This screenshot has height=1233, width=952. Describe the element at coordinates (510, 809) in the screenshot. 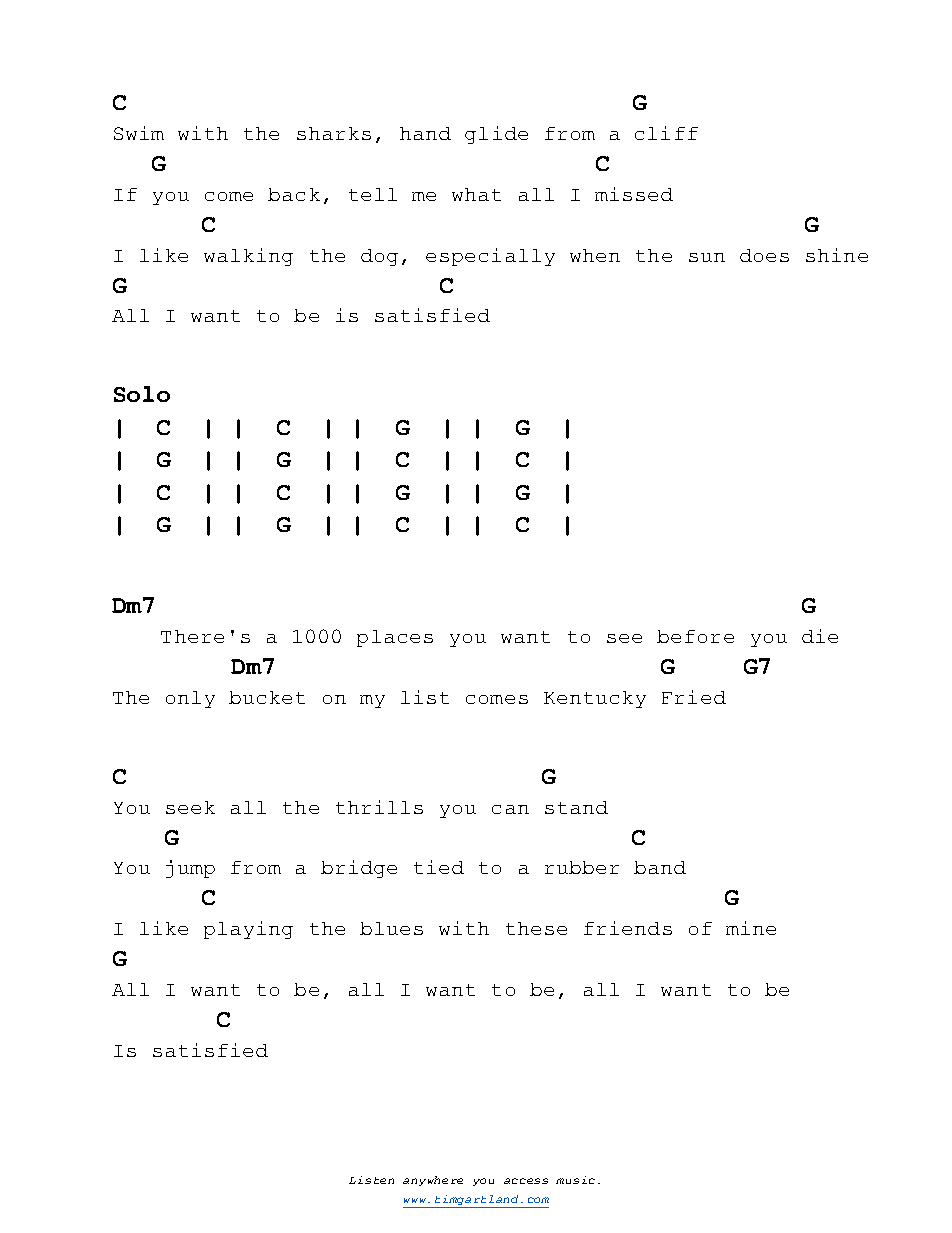

I see `can` at that location.
